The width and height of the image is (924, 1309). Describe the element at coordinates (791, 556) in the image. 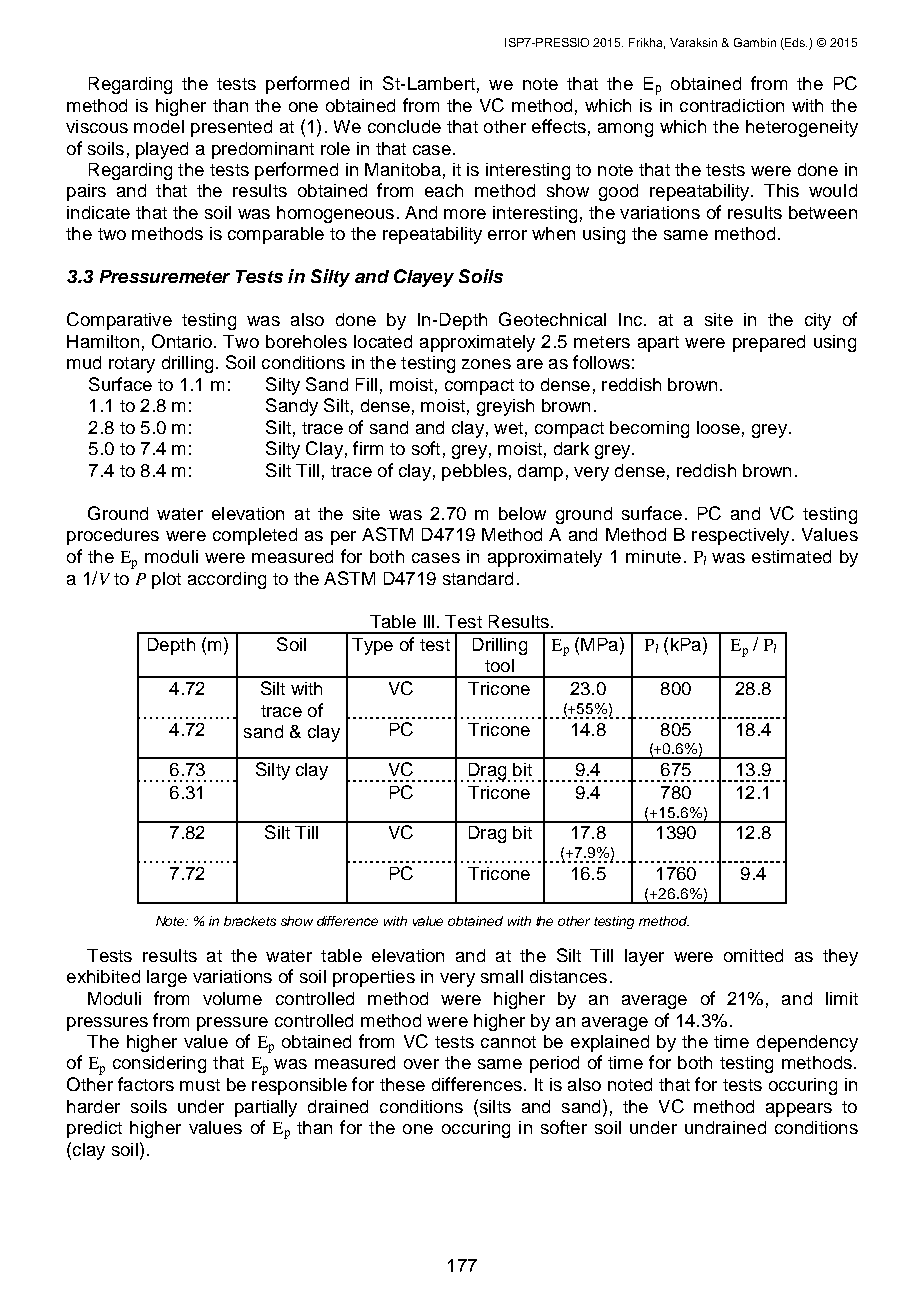

I see `estimated` at that location.
